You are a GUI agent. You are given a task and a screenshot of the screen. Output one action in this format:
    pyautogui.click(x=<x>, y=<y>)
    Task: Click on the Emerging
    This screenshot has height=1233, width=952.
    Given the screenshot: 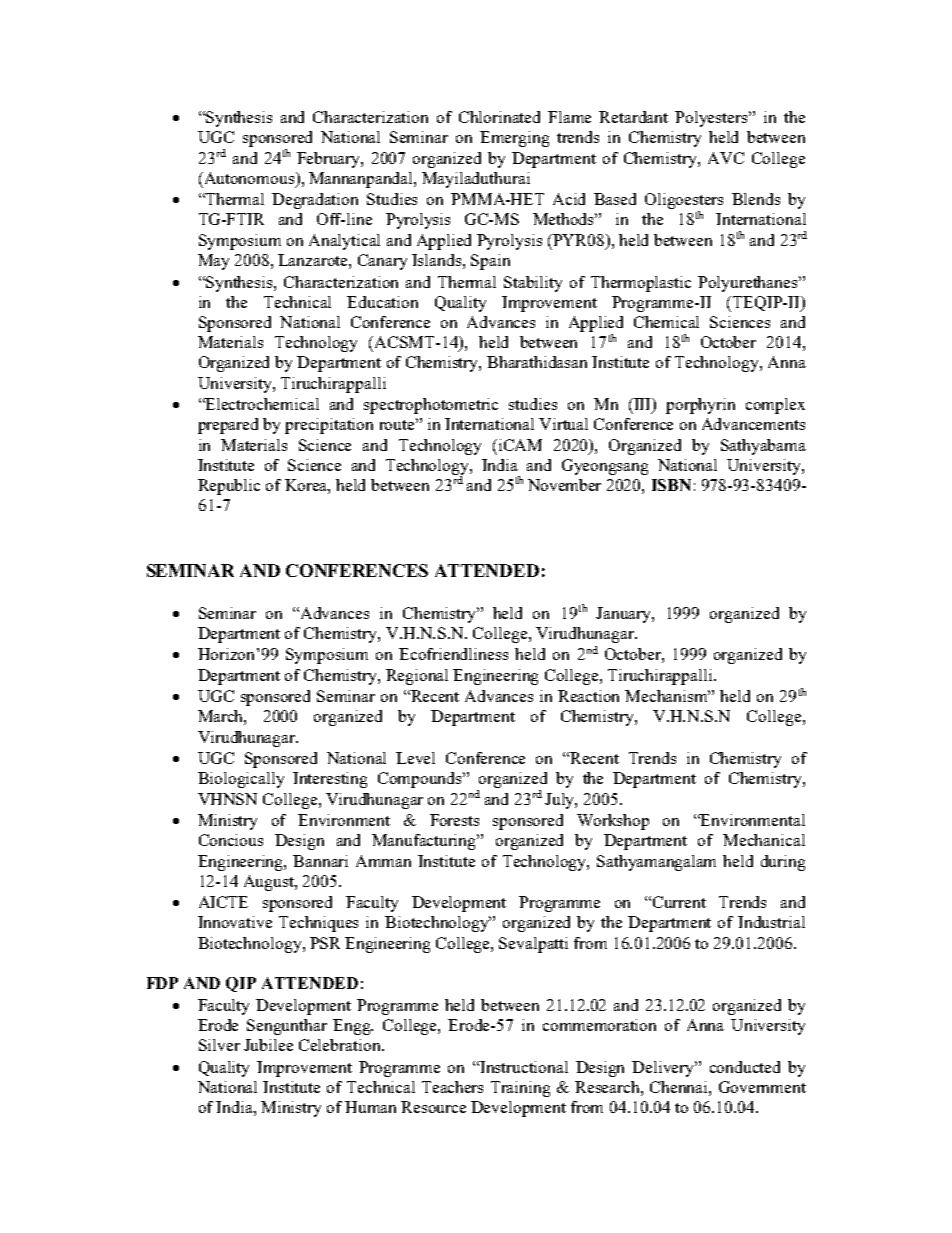 What is the action you would take?
    pyautogui.click(x=514, y=139)
